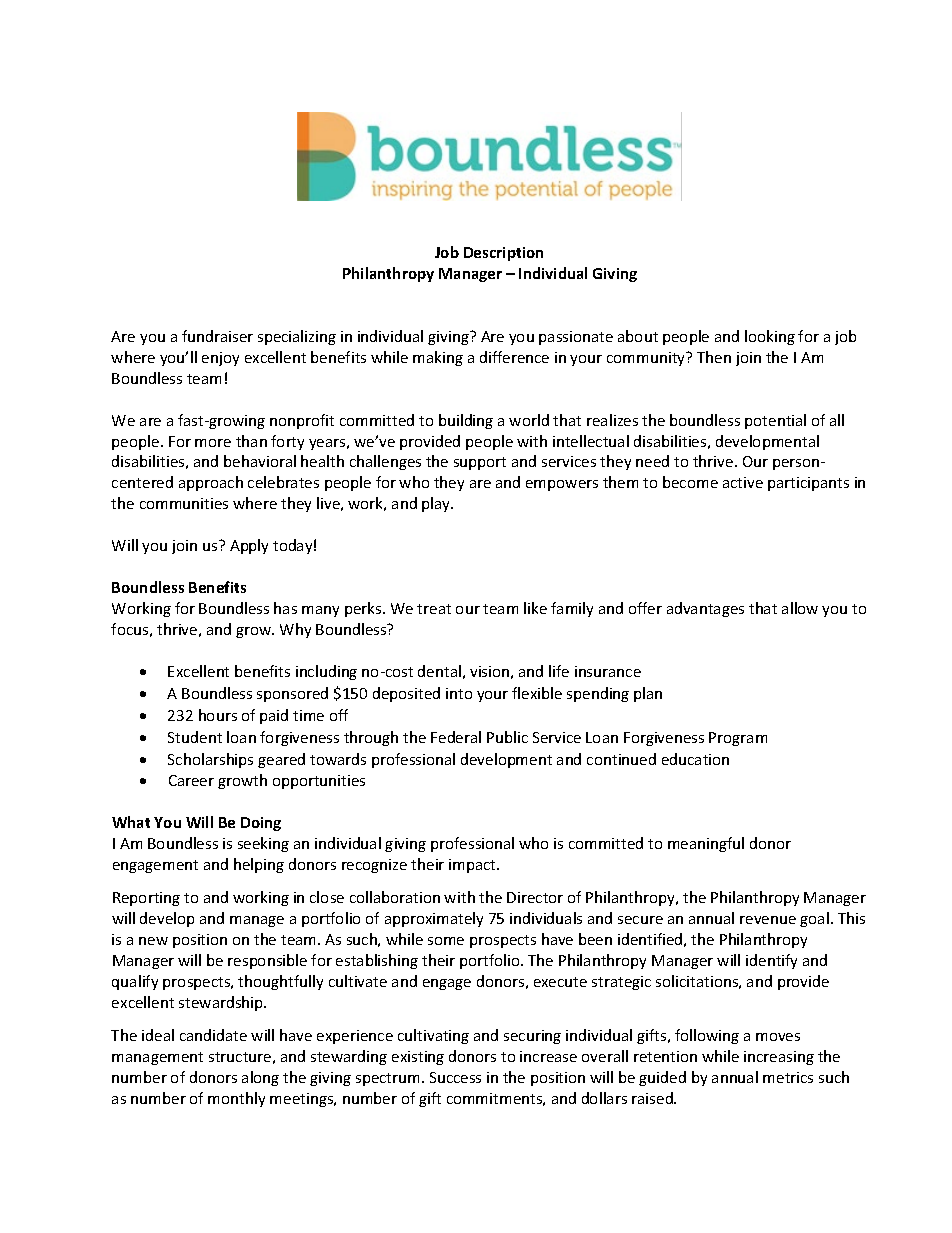 Image resolution: width=952 pixels, height=1233 pixels. I want to click on Program, so click(738, 739).
